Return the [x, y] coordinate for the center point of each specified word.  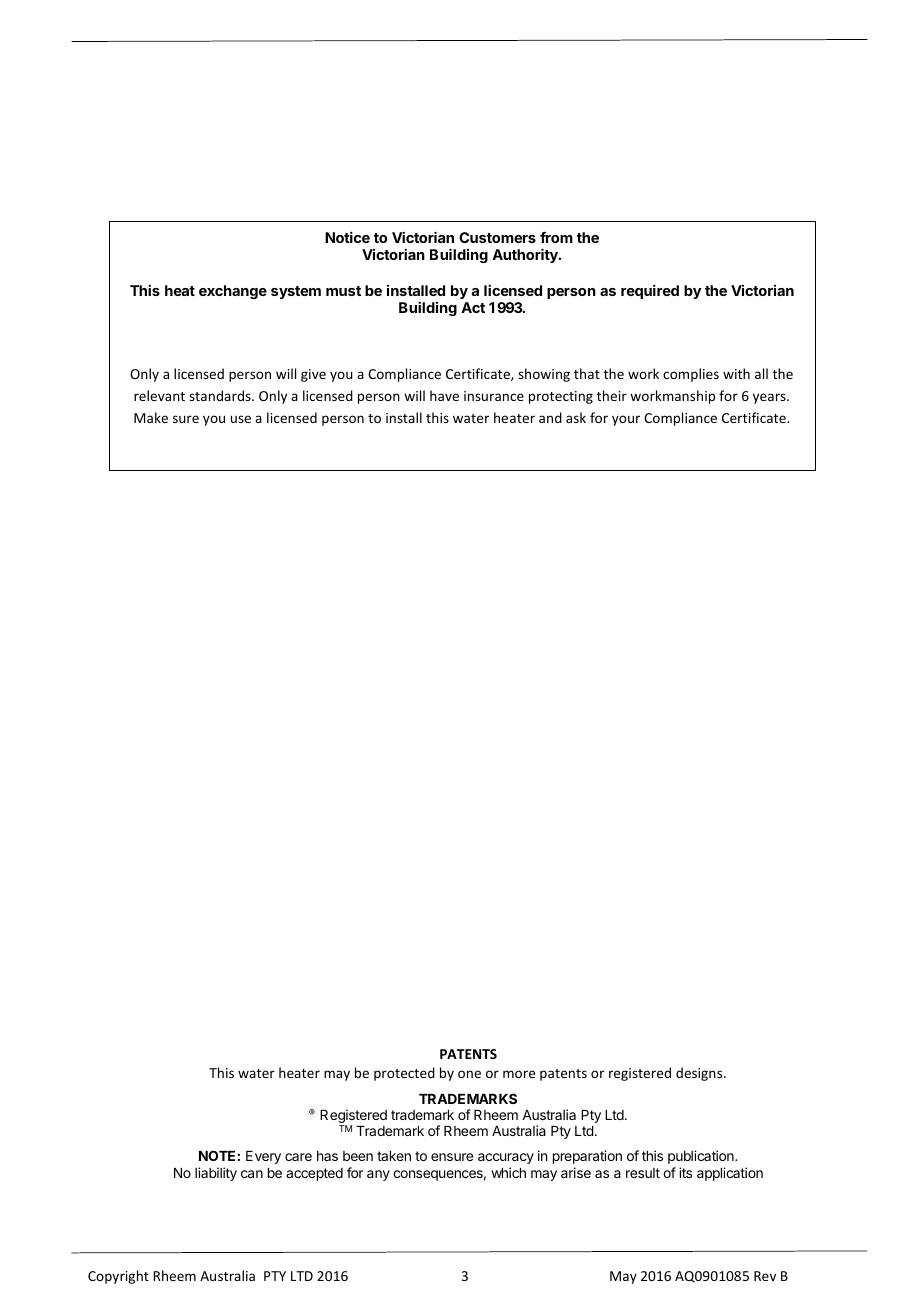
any [378, 1175]
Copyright [118, 1277]
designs [700, 1074]
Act [473, 307]
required [650, 292]
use [241, 419]
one [469, 1074]
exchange [233, 292]
